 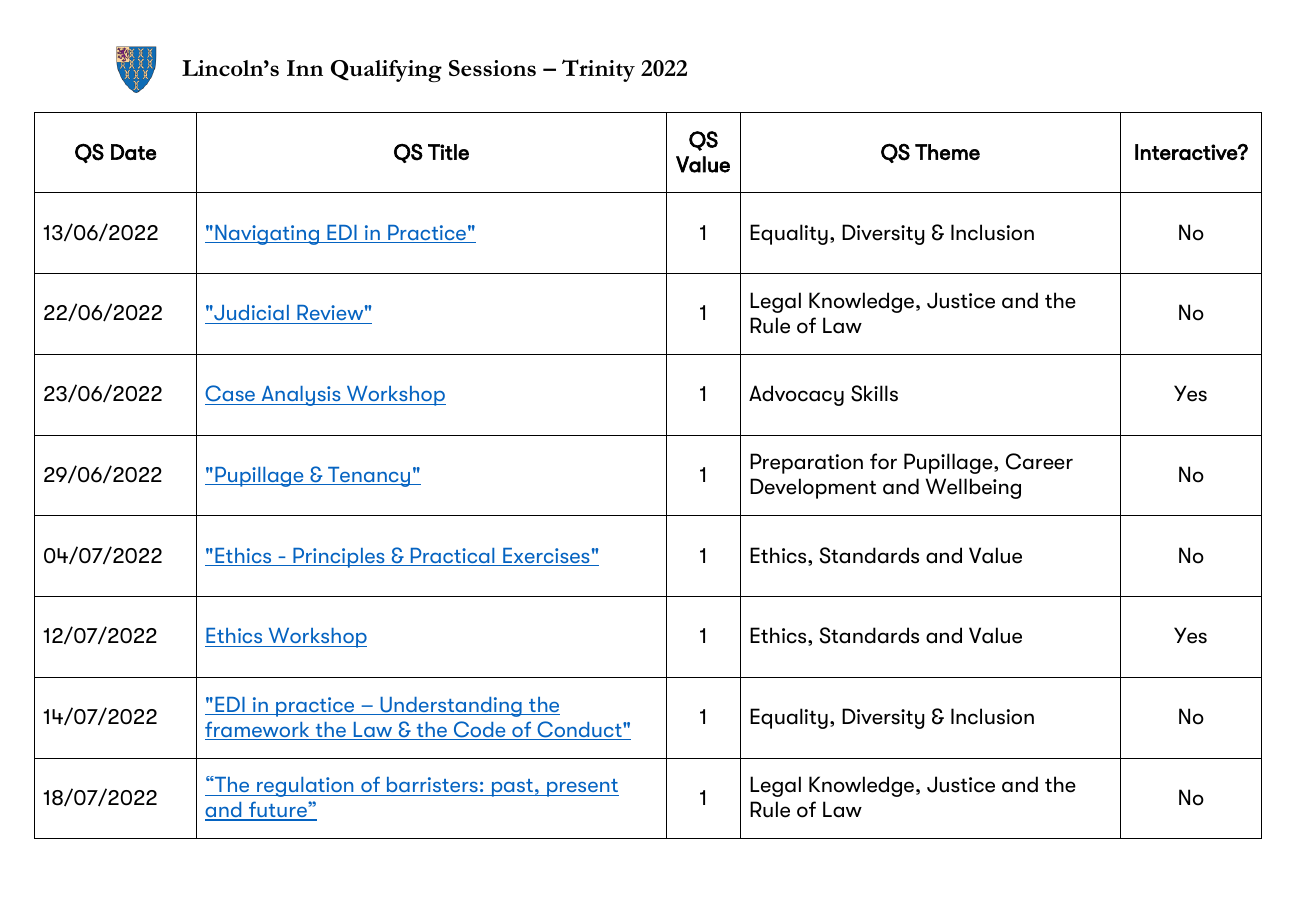 What do you see at coordinates (598, 70) in the screenshot?
I see `Trinity` at bounding box center [598, 70].
